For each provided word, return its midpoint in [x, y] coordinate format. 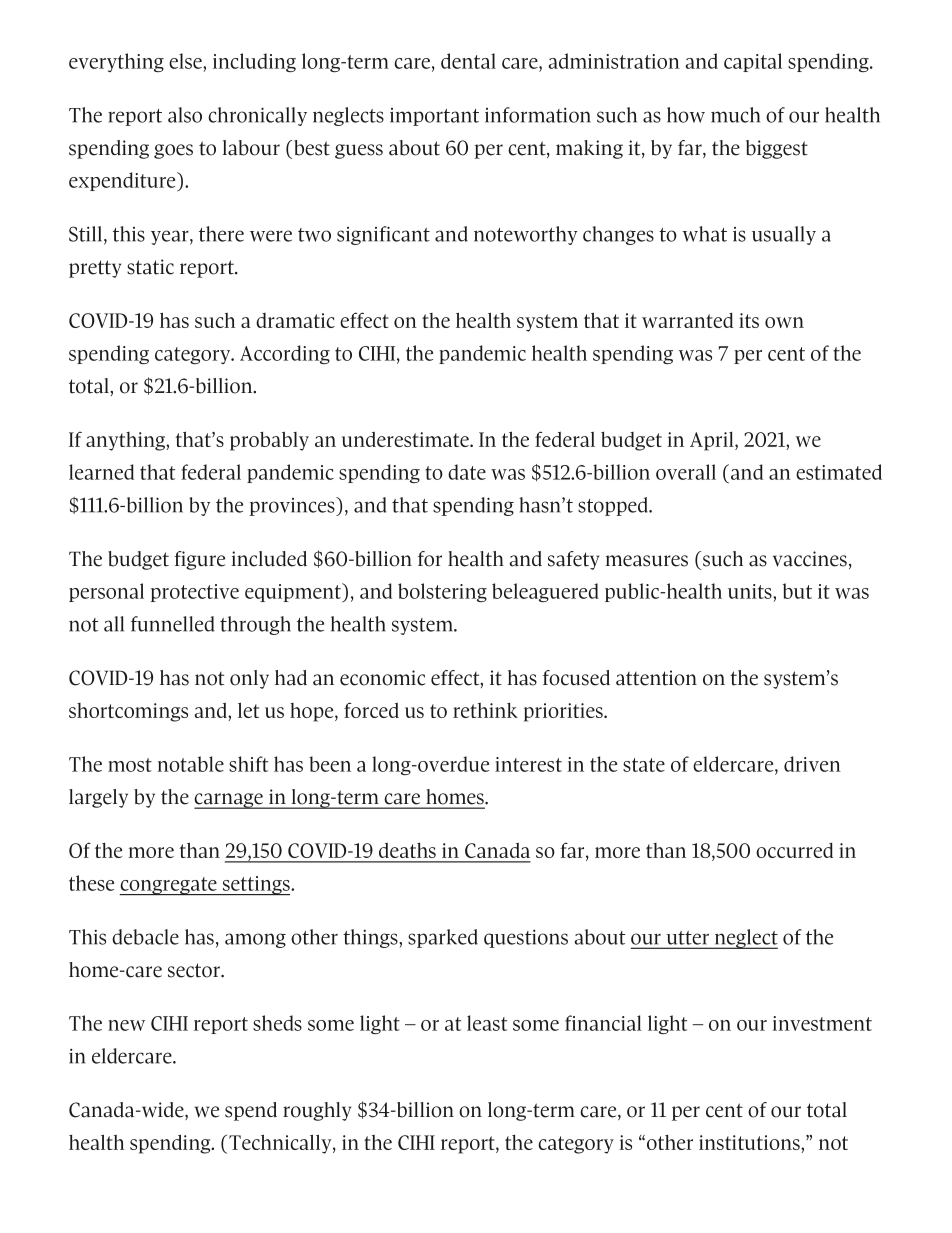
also [185, 115]
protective [195, 593]
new [126, 1025]
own [784, 322]
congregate [169, 886]
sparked [443, 938]
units [751, 591]
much [735, 115]
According [285, 354]
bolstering [442, 592]
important [434, 117]
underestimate [406, 439]
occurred [794, 850]
